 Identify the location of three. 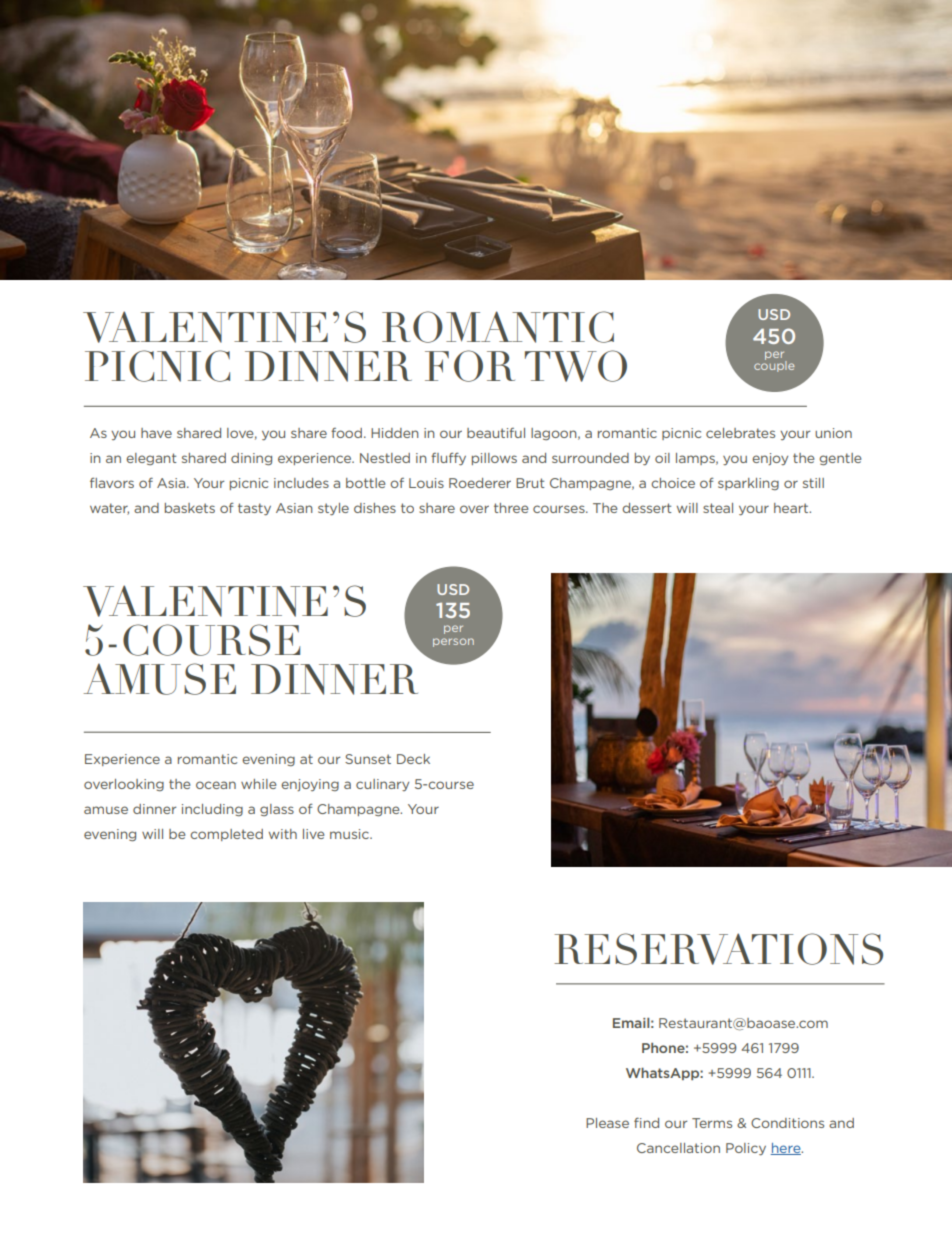
(511, 508).
